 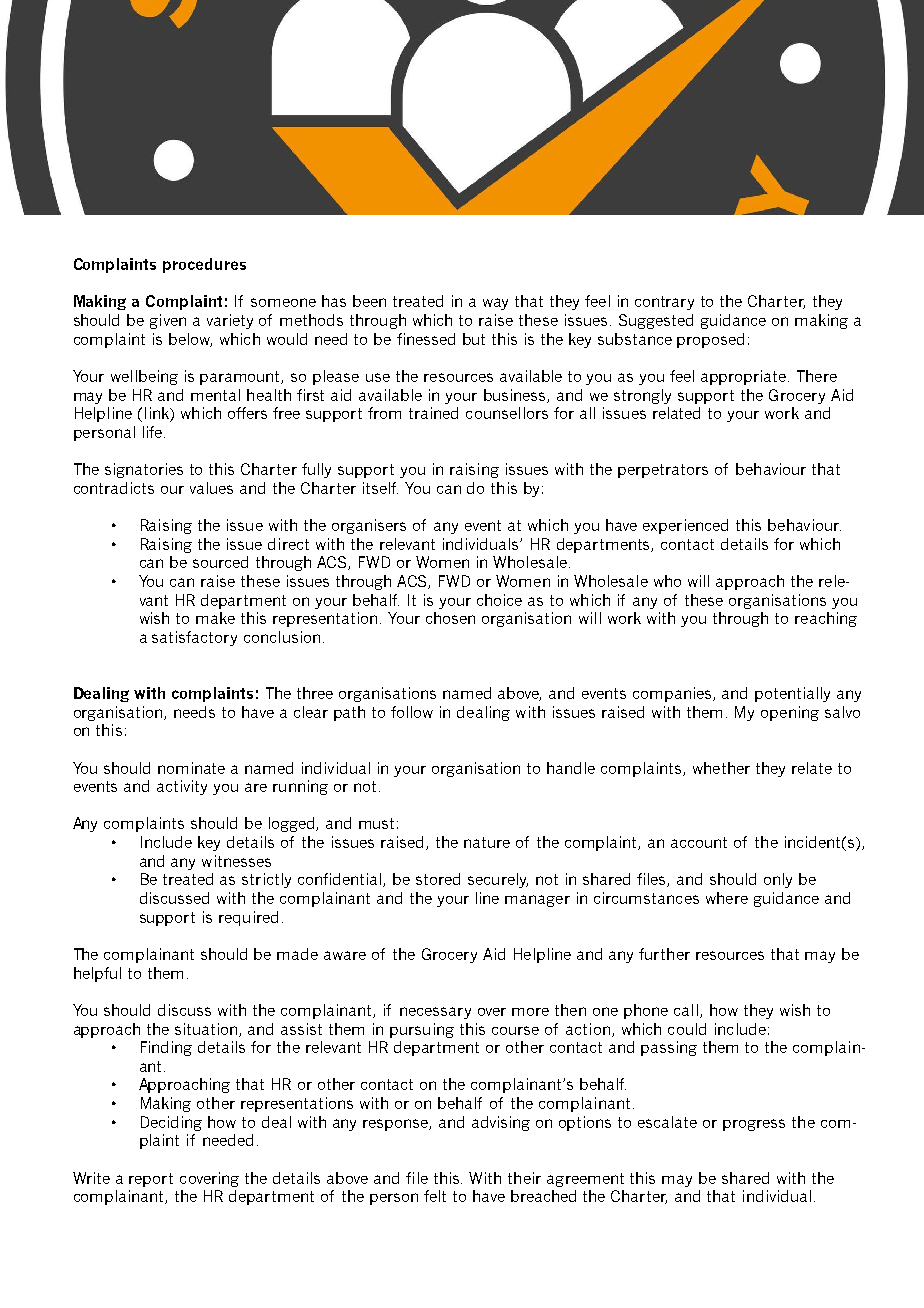 What do you see at coordinates (495, 304) in the document?
I see `way` at bounding box center [495, 304].
